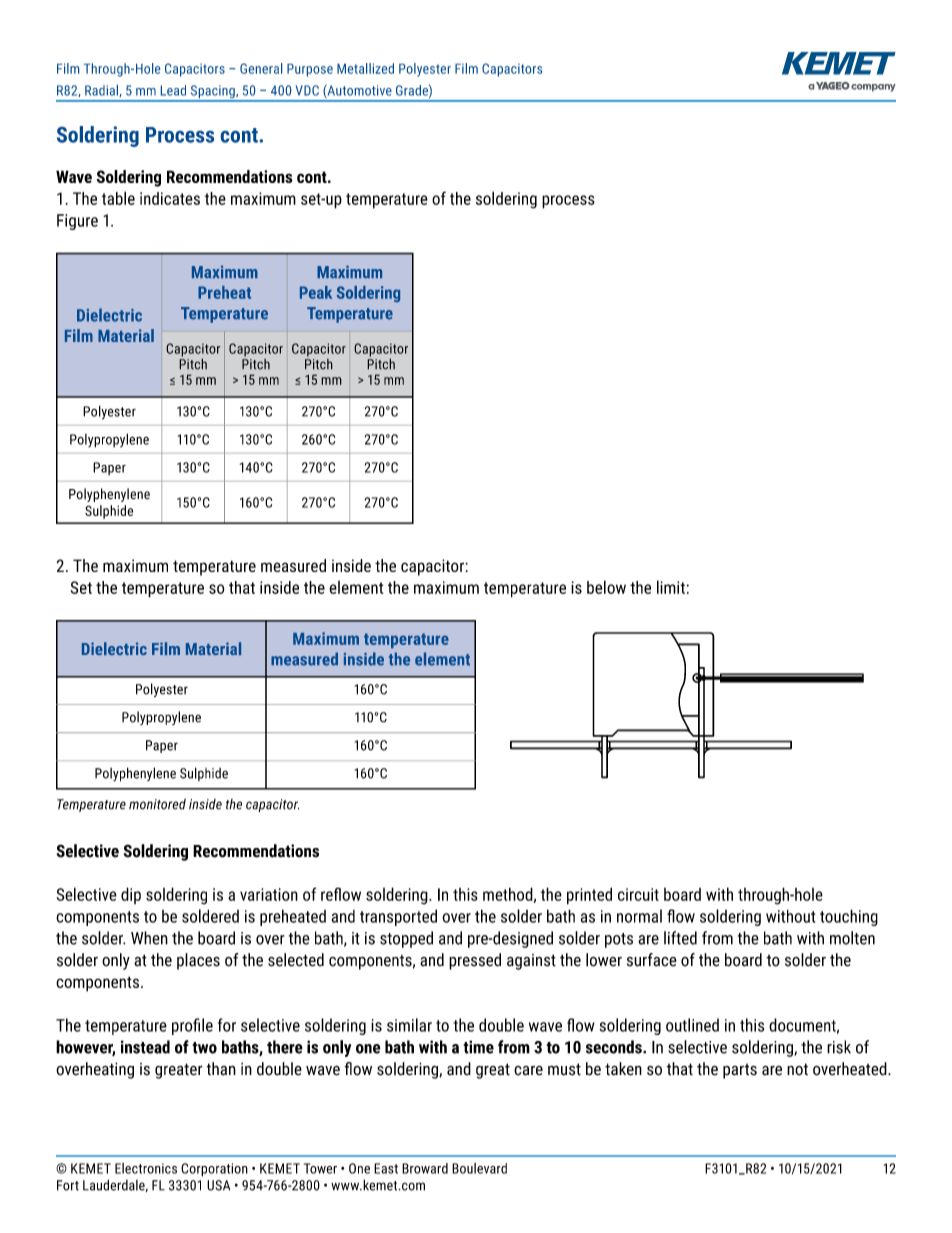 This image has width=952, height=1233. Describe the element at coordinates (606, 587) in the image. I see `below` at that location.
